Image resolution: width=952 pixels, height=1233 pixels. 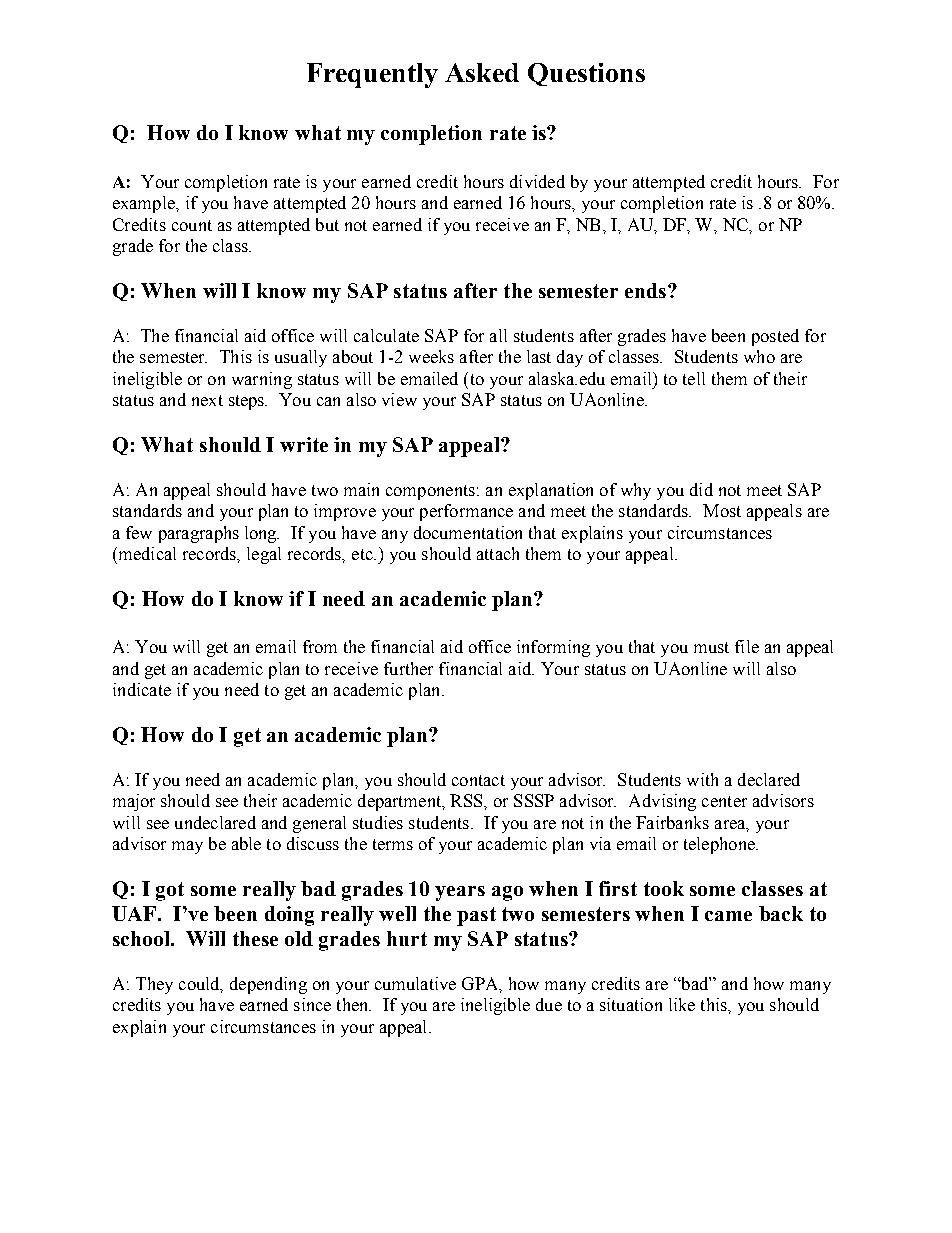 What do you see at coordinates (145, 204) in the page?
I see `example` at bounding box center [145, 204].
